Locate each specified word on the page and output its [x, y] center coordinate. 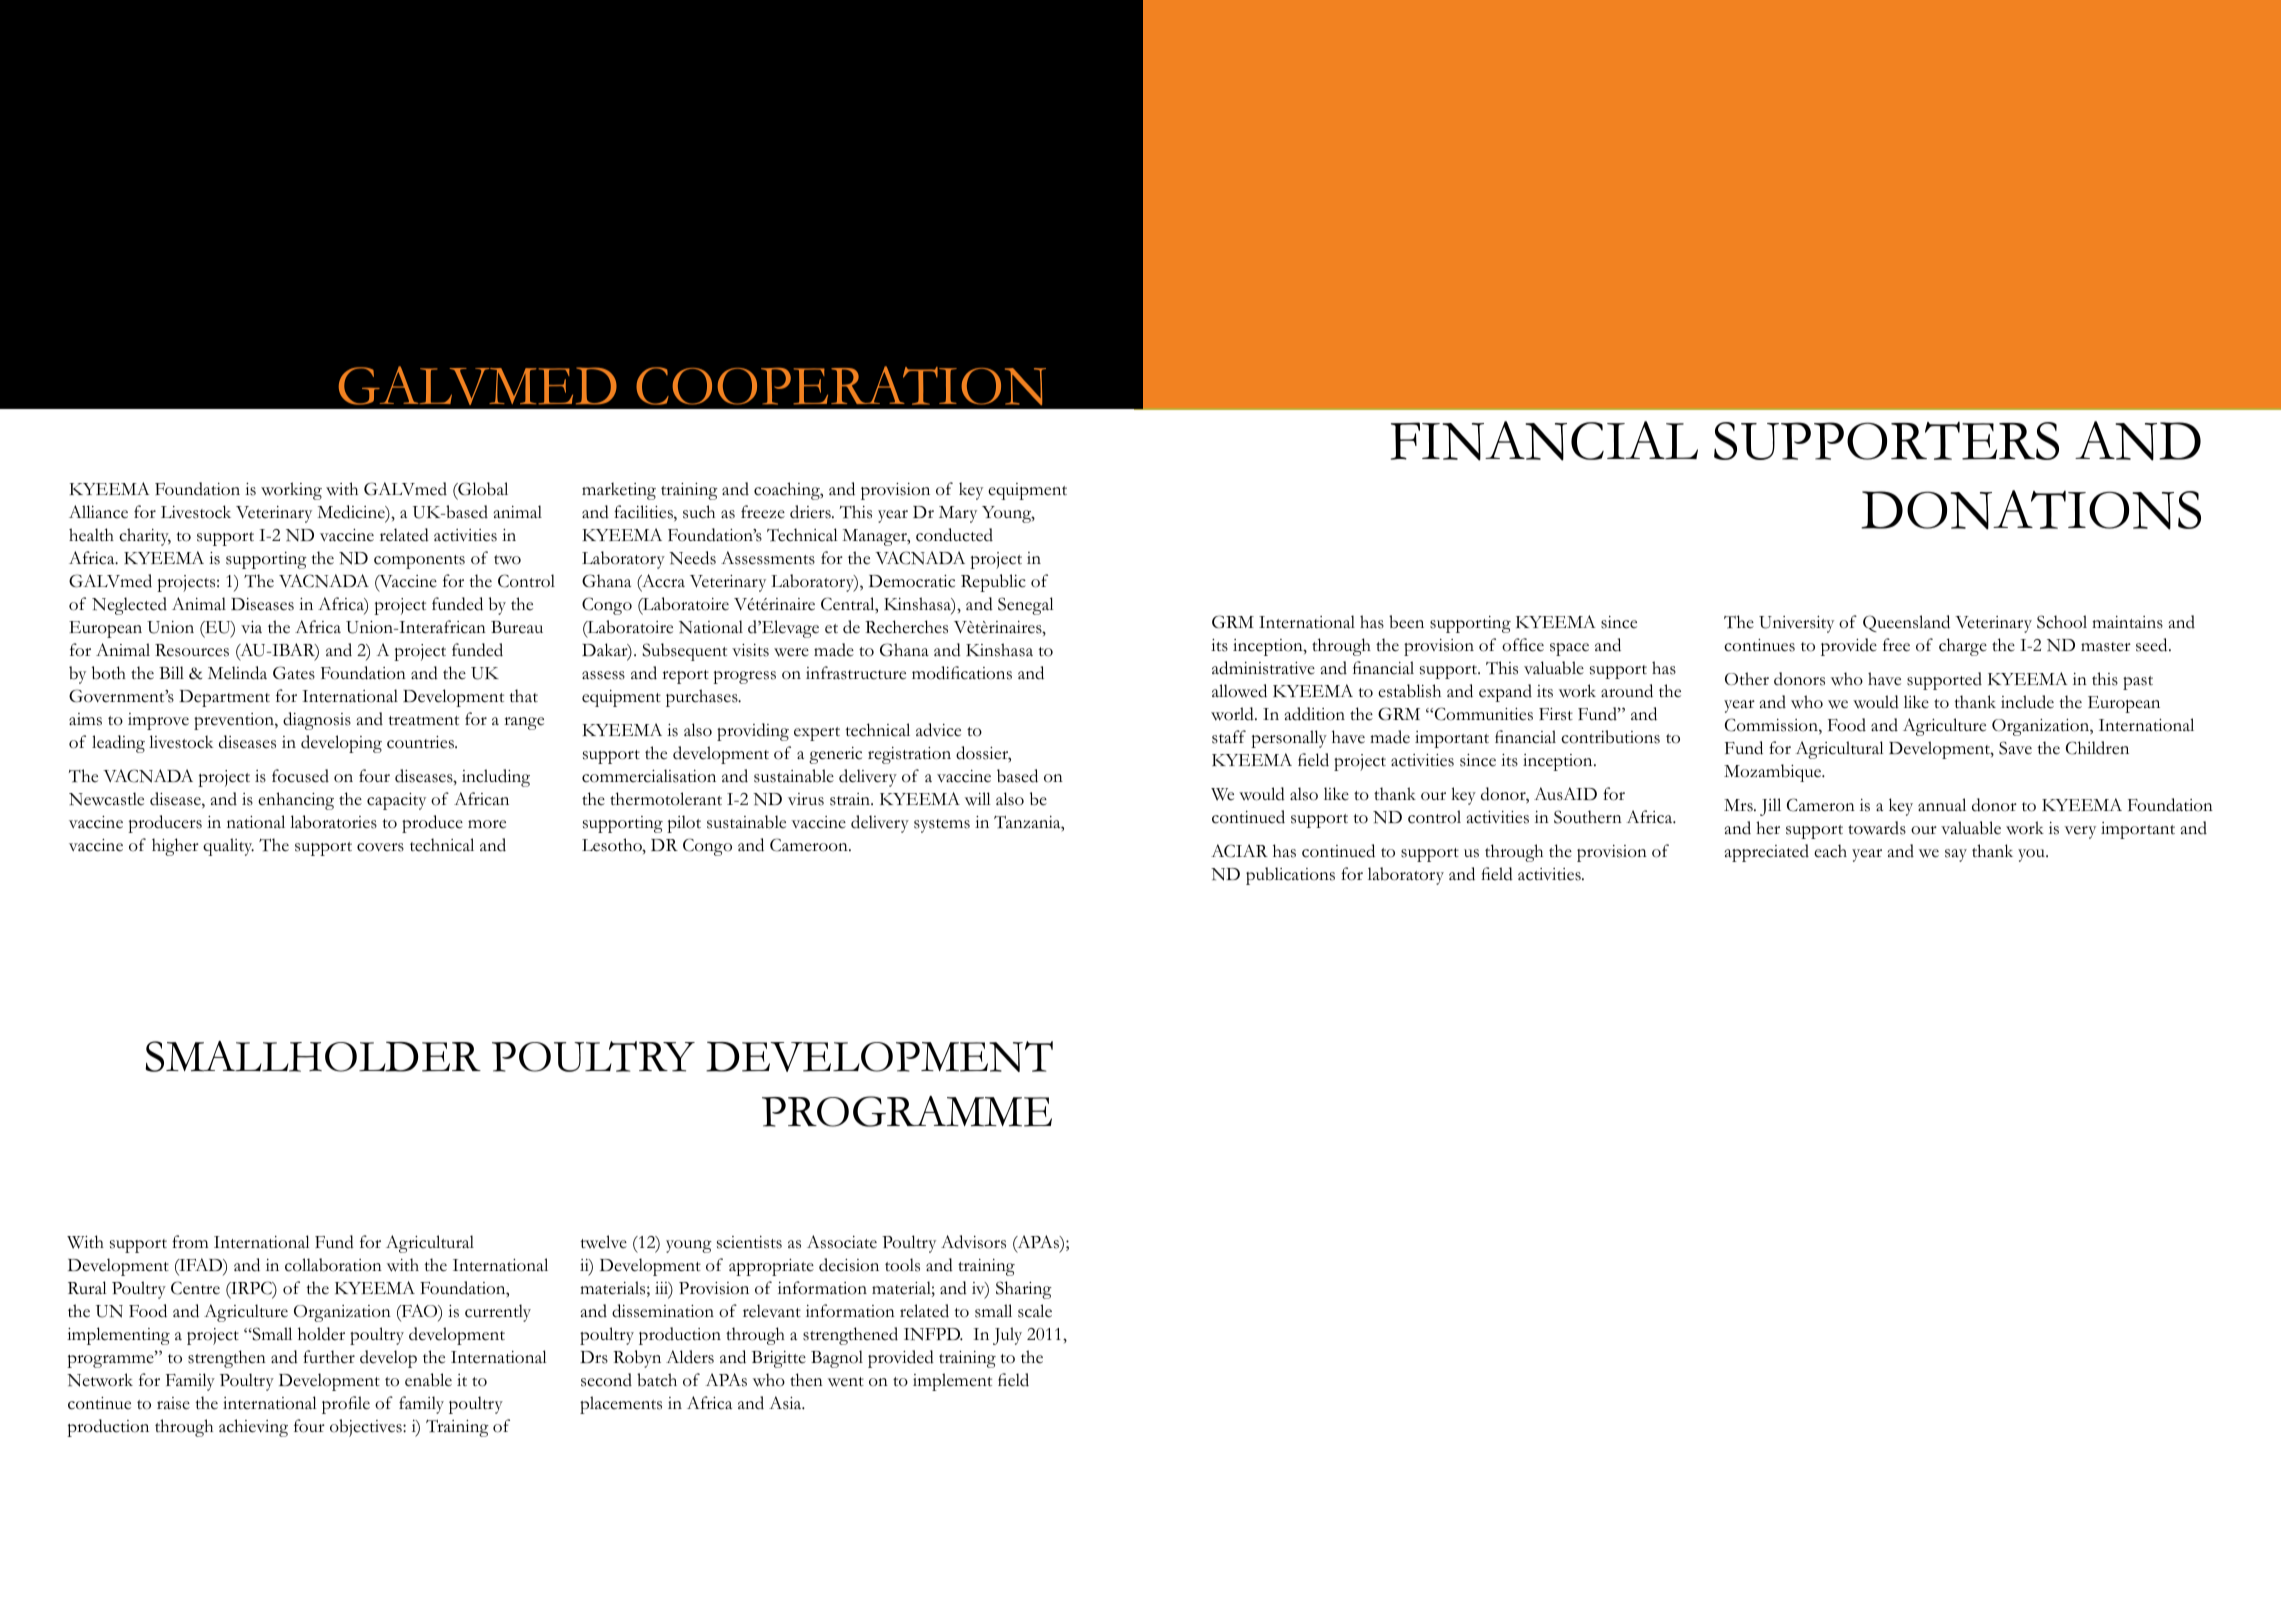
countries [421, 742]
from [190, 1242]
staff [1229, 737]
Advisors [973, 1242]
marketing [619, 491]
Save [2015, 748]
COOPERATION [841, 385]
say [1956, 855]
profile [346, 1405]
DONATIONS [2031, 510]
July [1007, 1336]
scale [1035, 1311]
